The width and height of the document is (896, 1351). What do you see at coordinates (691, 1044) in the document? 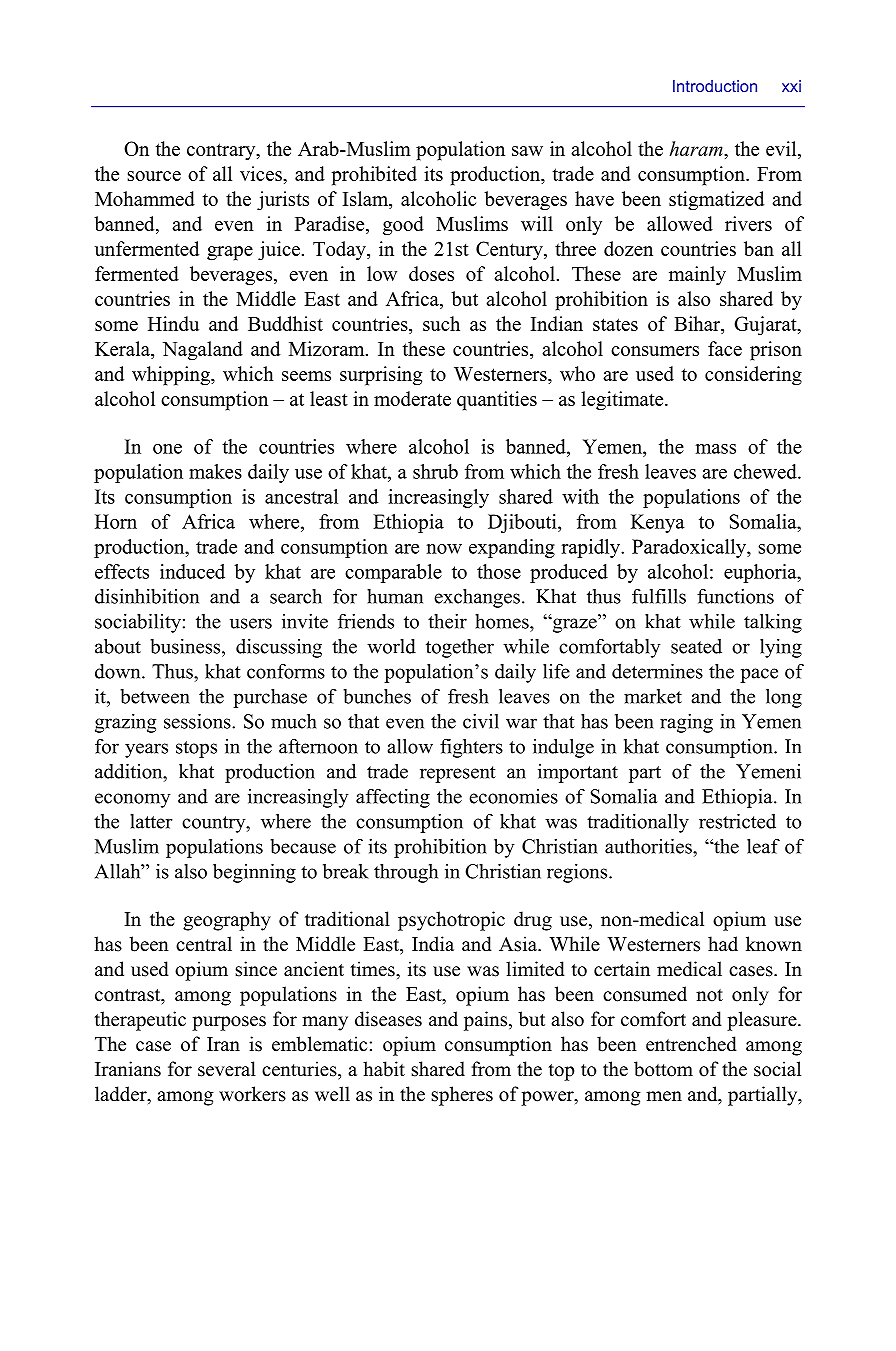
I see `entrenched` at bounding box center [691, 1044].
